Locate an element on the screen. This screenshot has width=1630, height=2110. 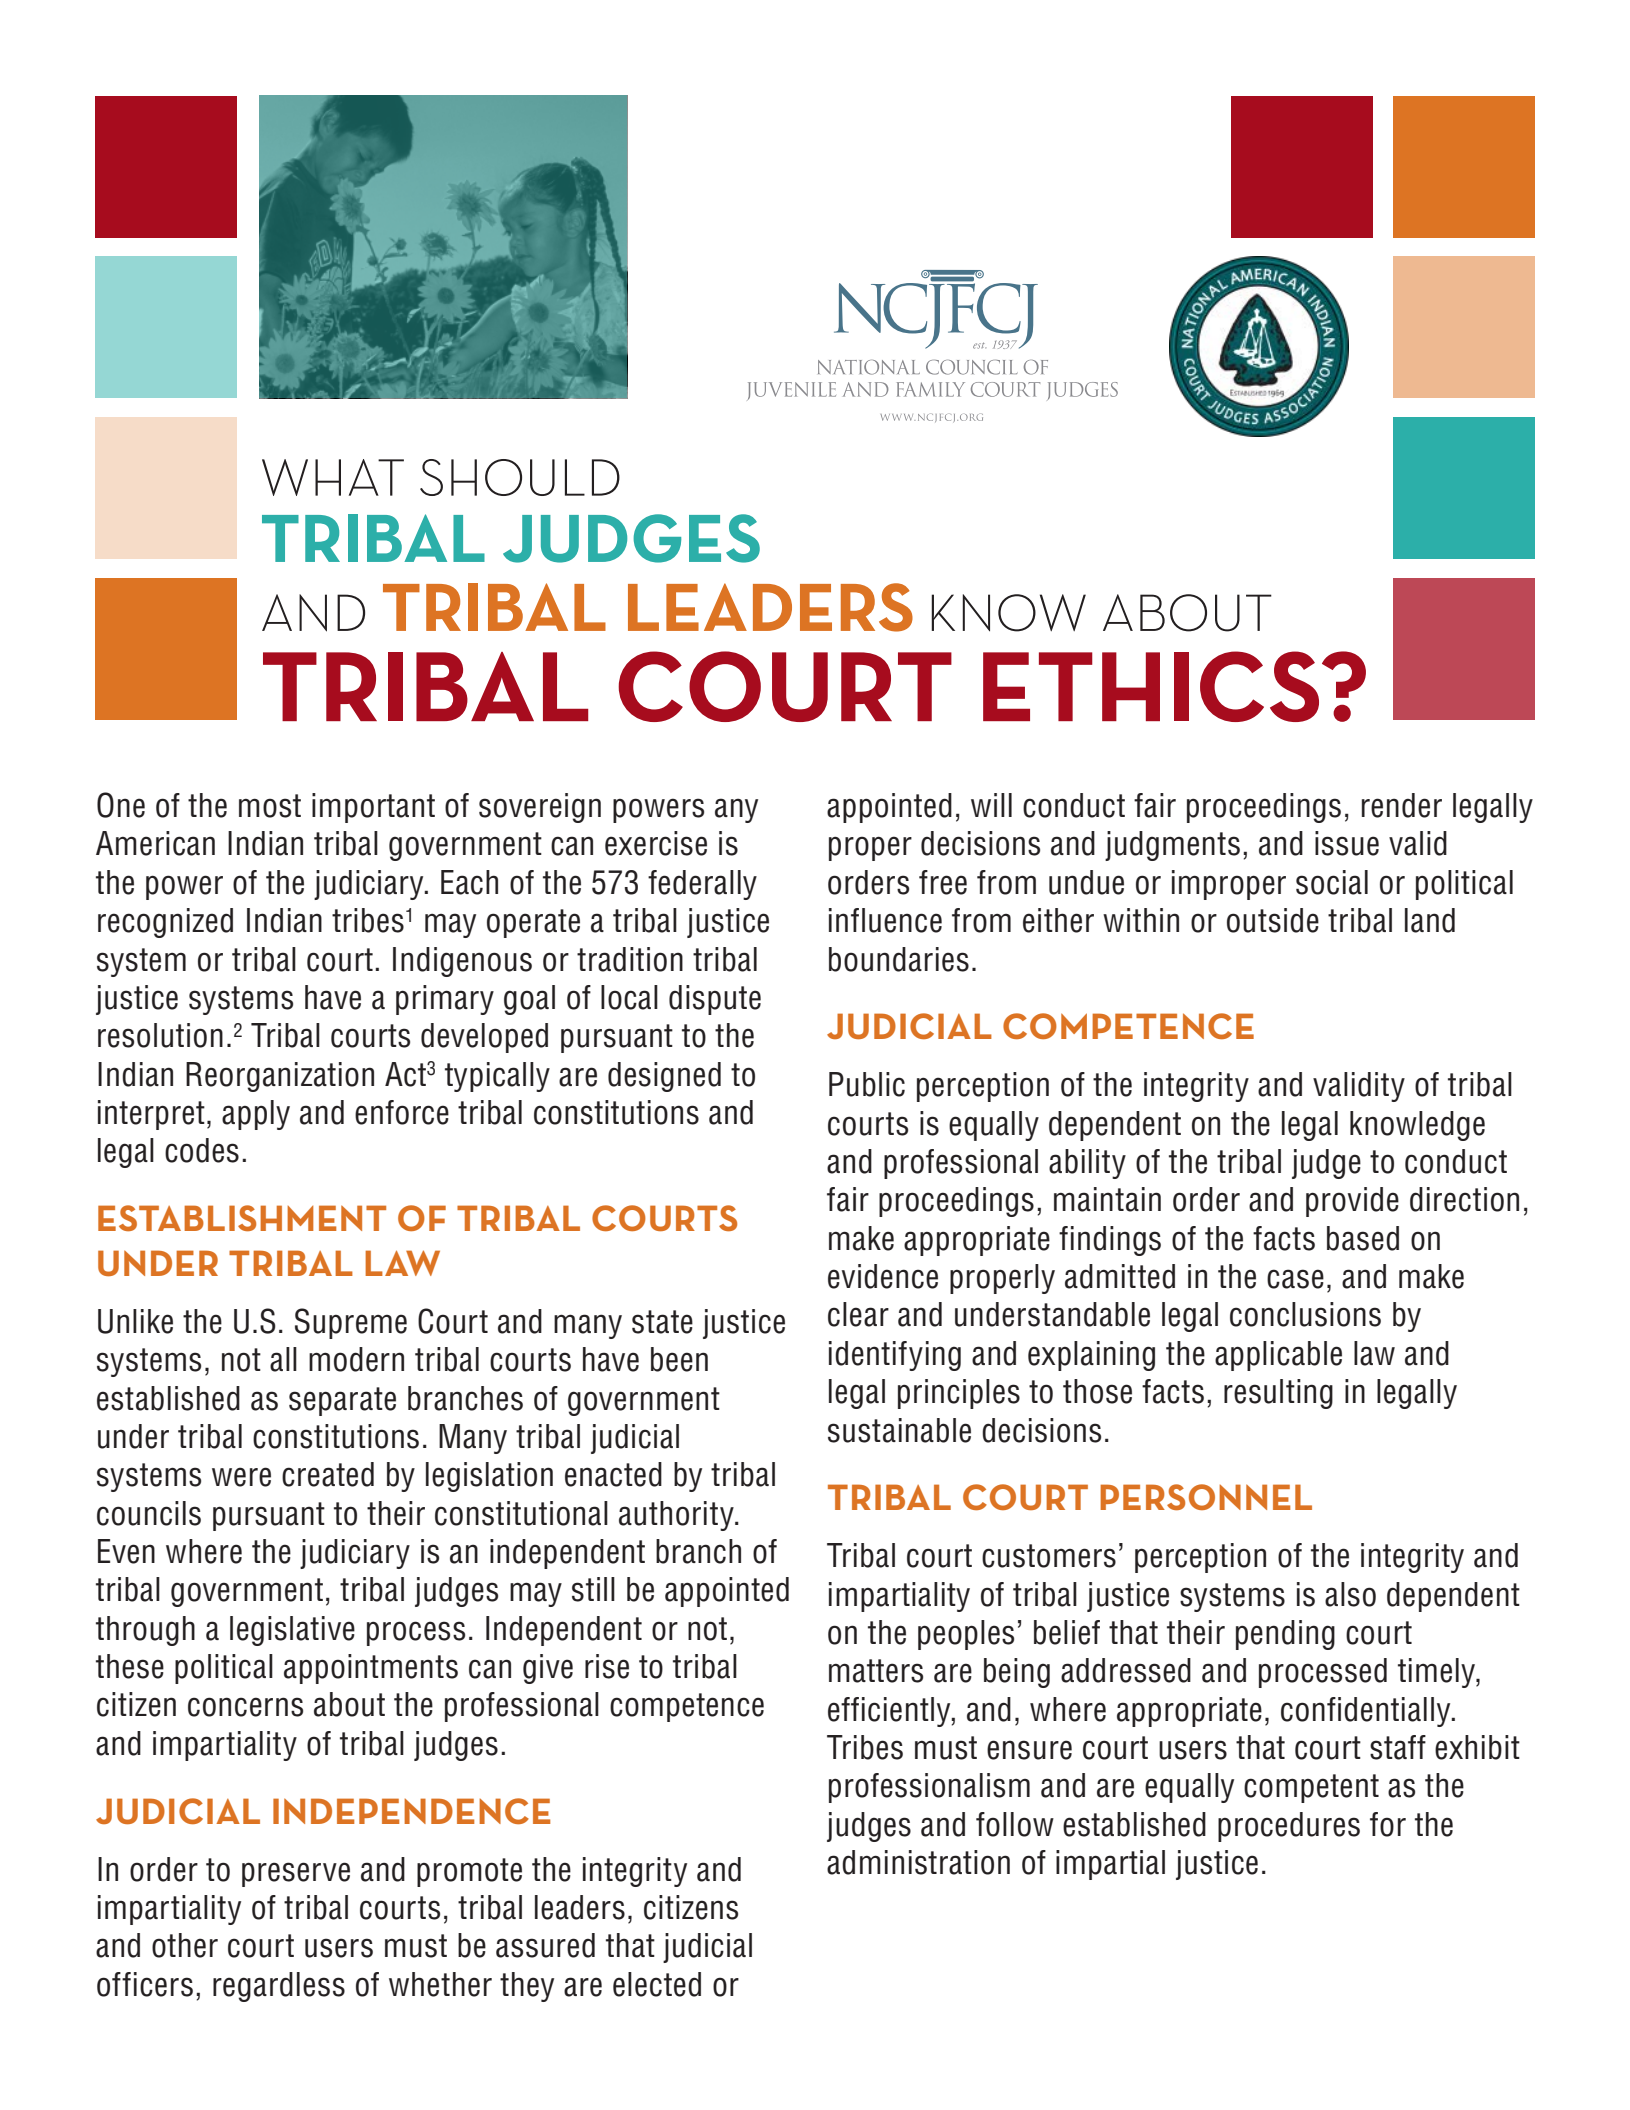
PERSONNEL is located at coordinates (1206, 1497).
